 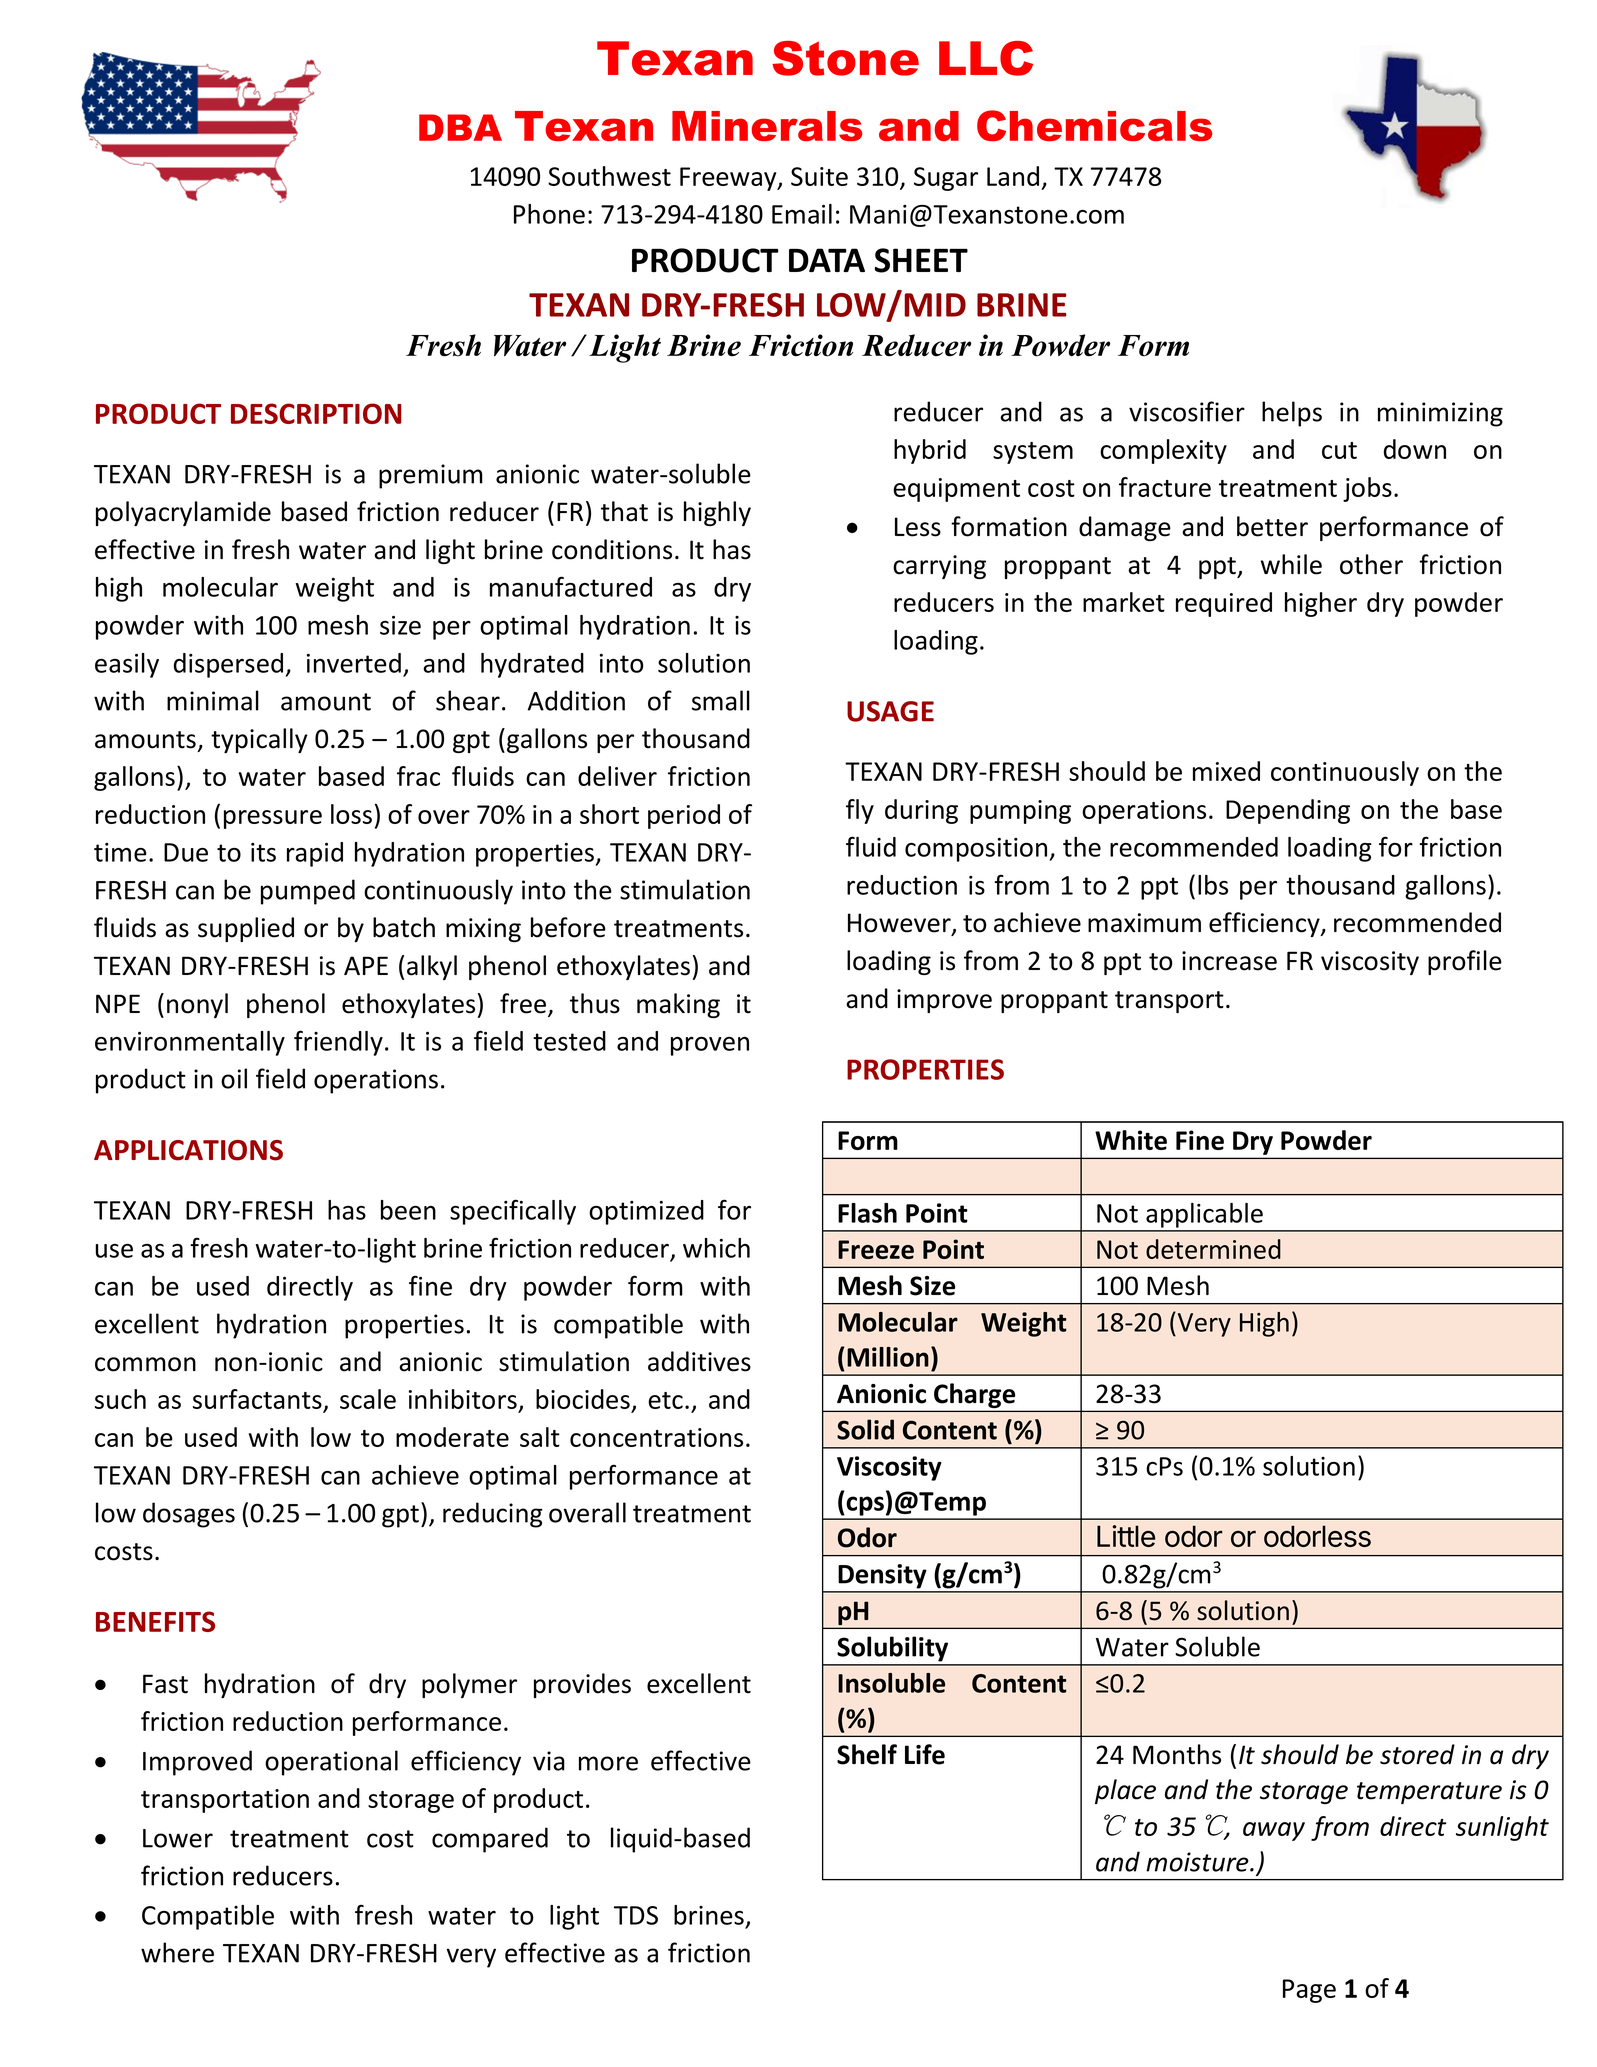 I want to click on typically, so click(x=259, y=740).
